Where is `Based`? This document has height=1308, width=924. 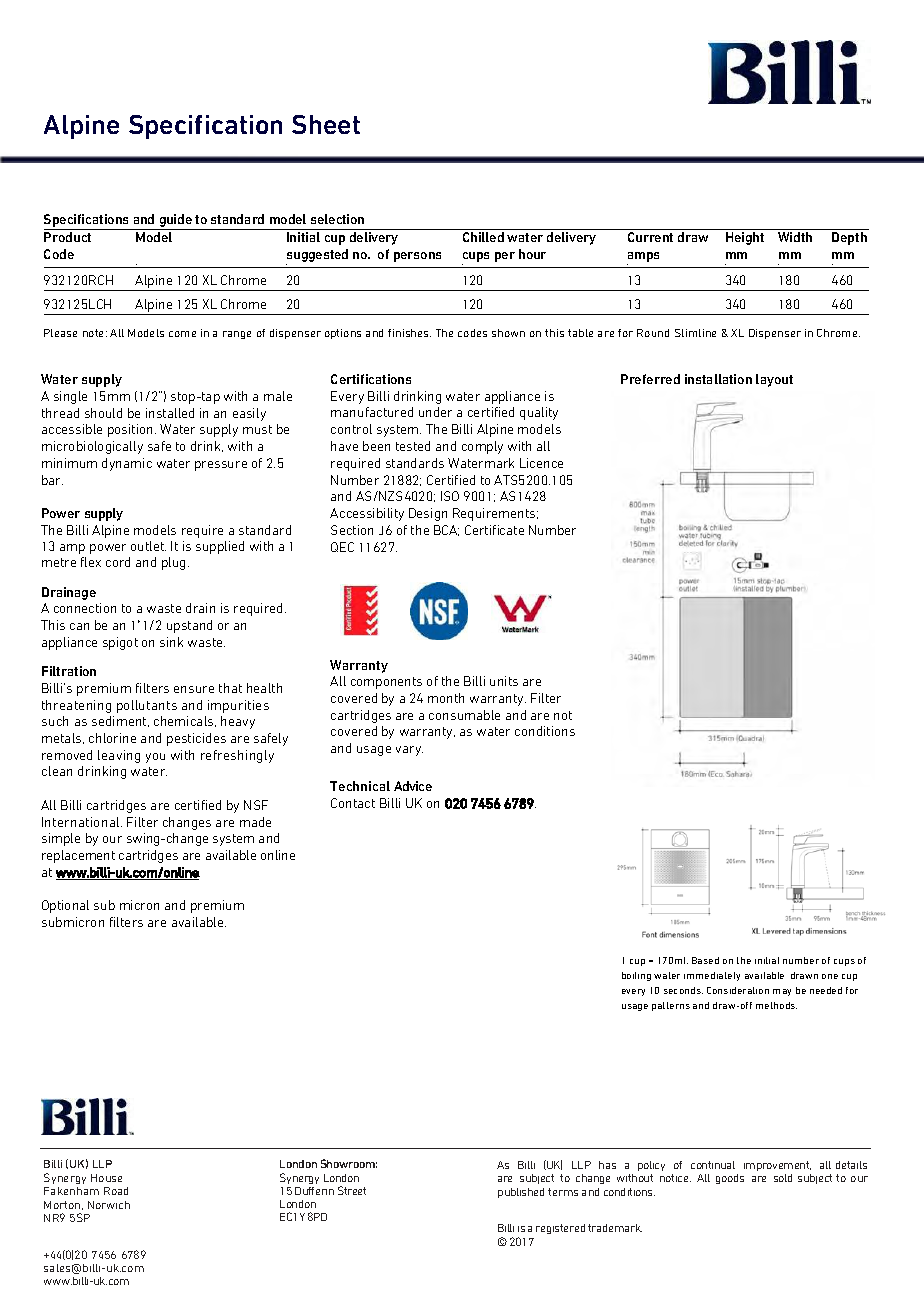 Based is located at coordinates (705, 960).
